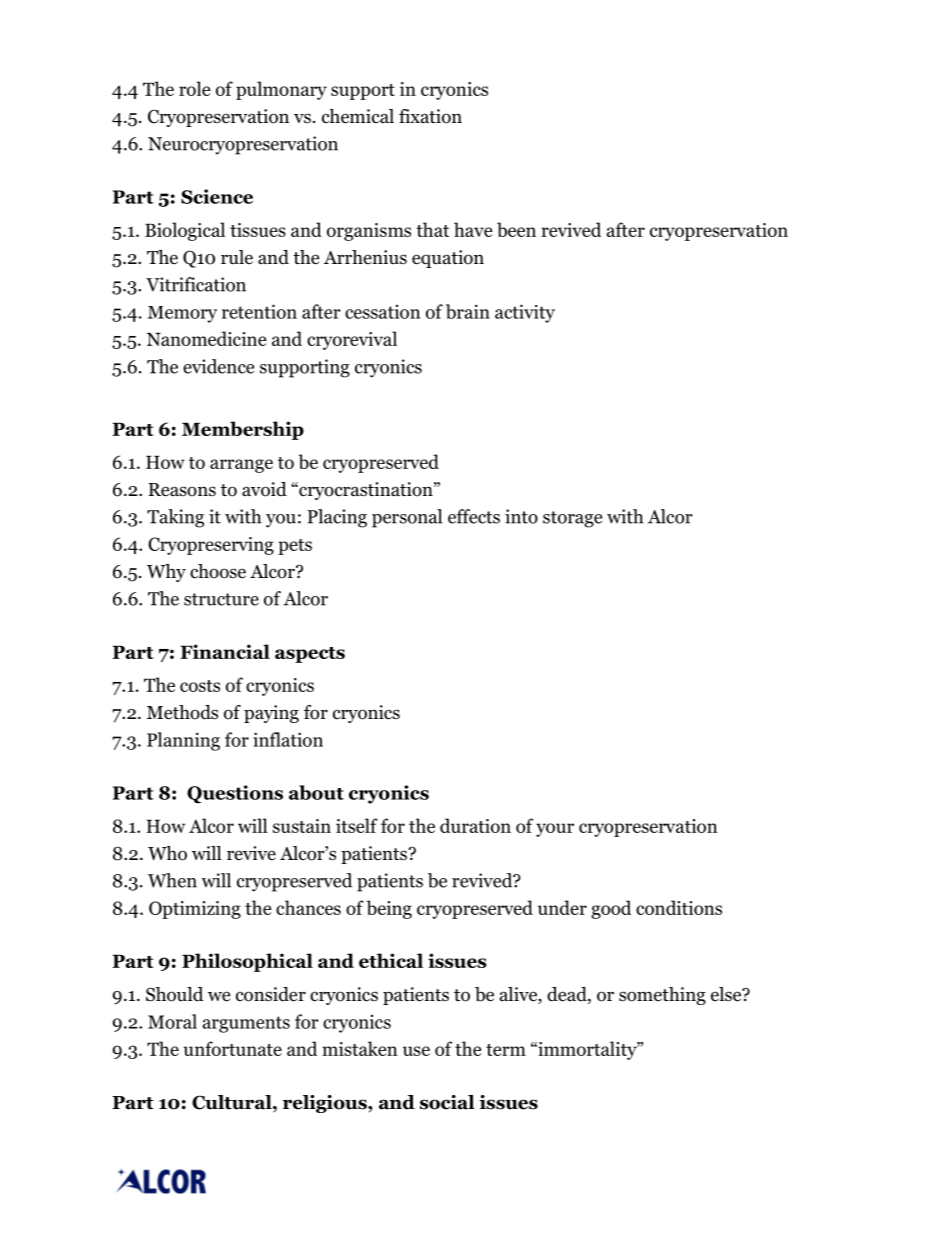 The height and width of the document is (1233, 952). Describe the element at coordinates (474, 516) in the document. I see `effects` at that location.
